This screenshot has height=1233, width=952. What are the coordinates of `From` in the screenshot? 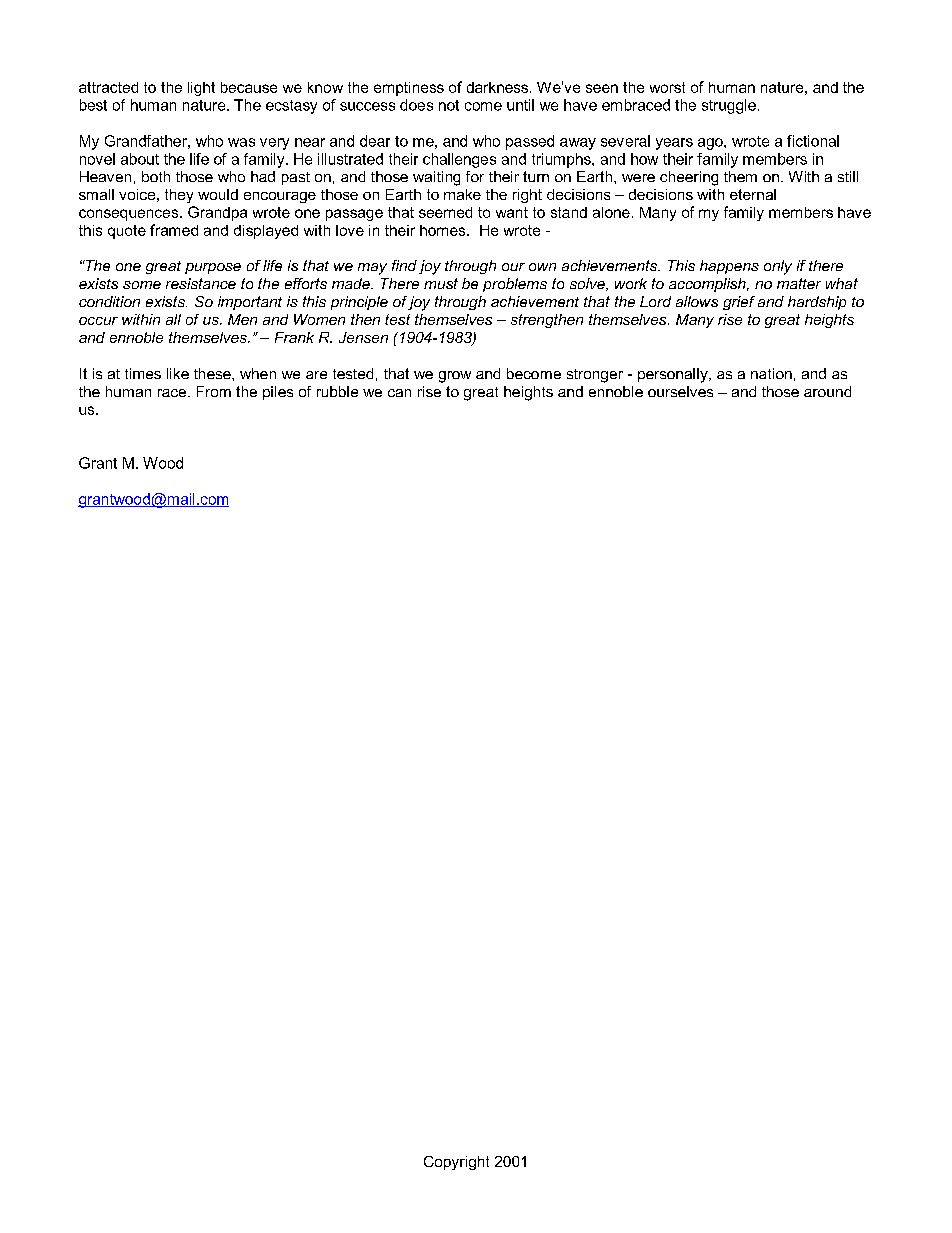 It's located at (214, 391).
